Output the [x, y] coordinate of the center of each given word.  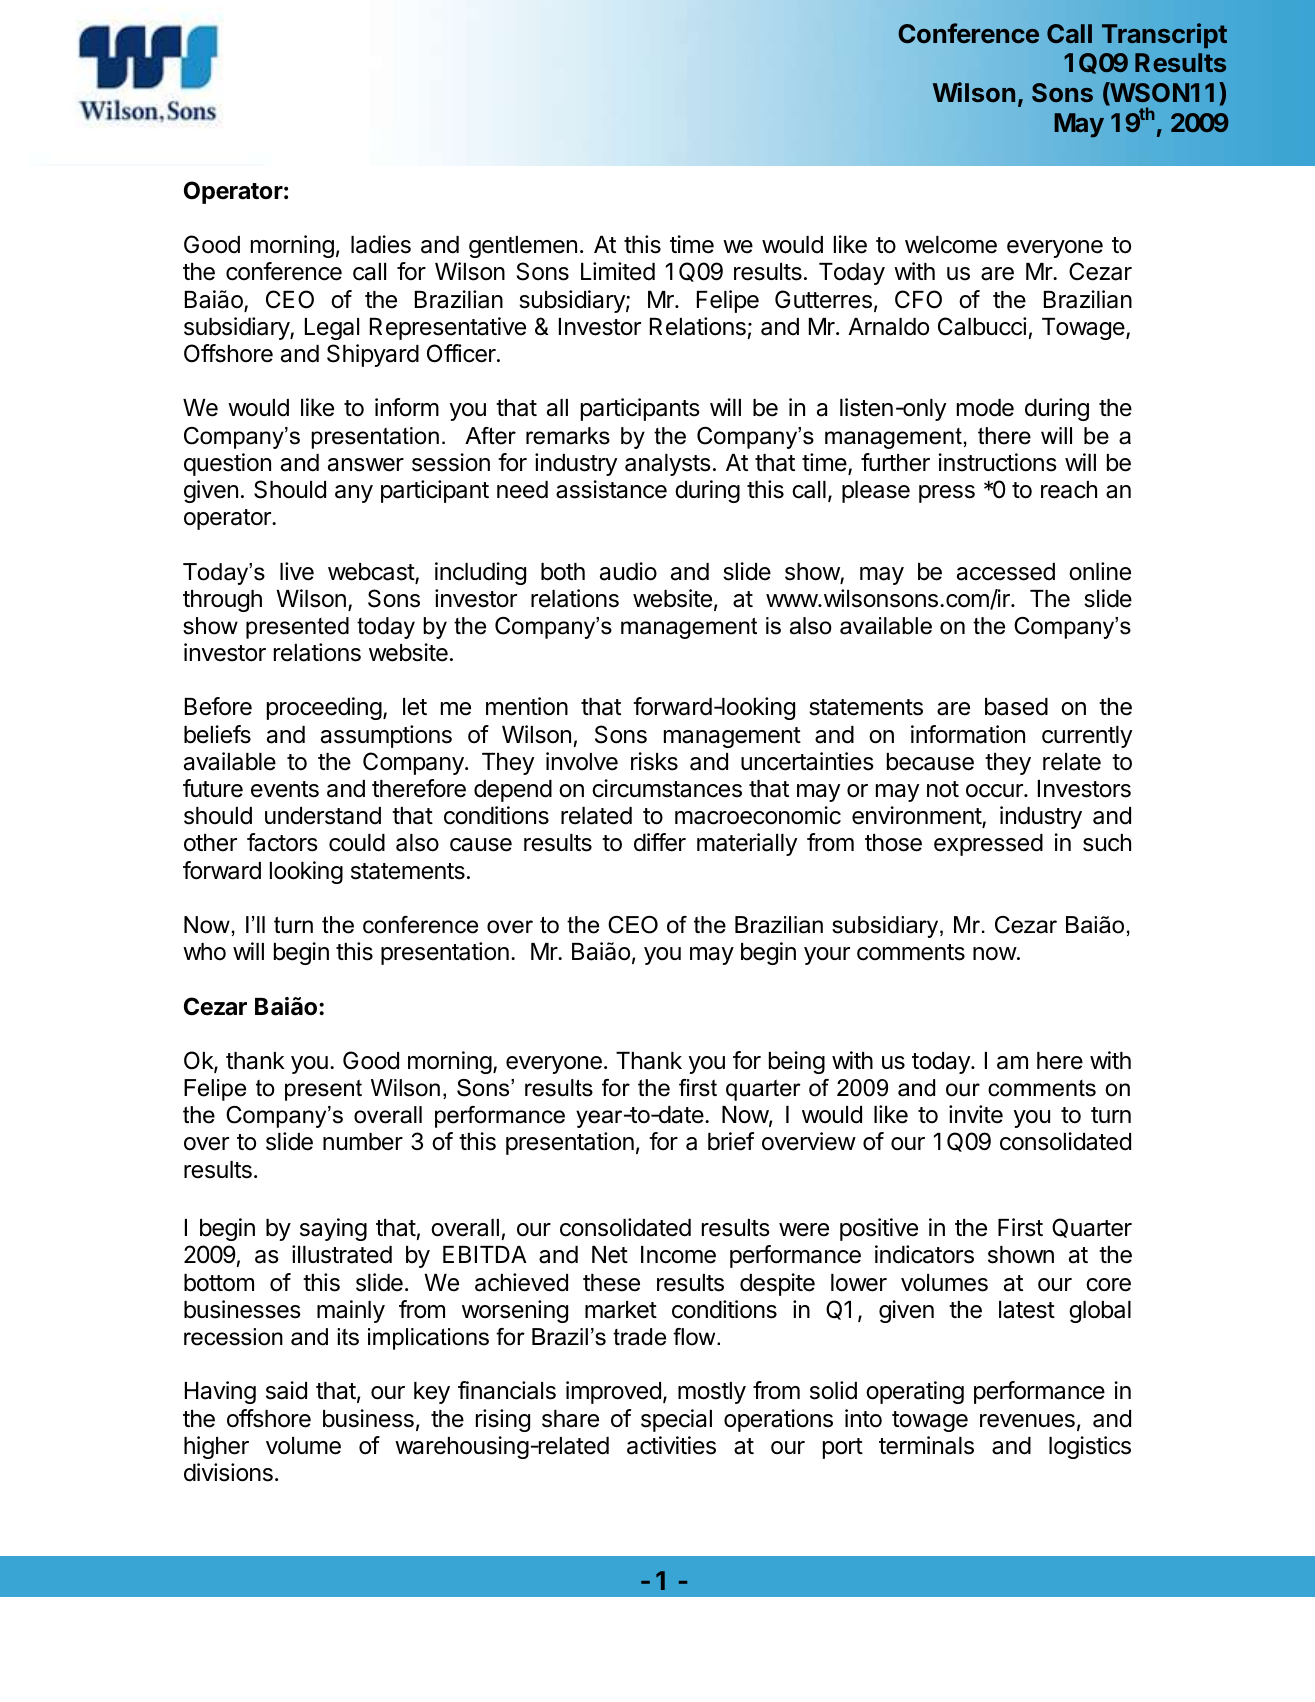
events [285, 789]
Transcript [1164, 35]
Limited [618, 271]
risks [654, 761]
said [286, 1390]
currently [1087, 737]
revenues [1027, 1421]
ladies [381, 244]
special [676, 1420]
